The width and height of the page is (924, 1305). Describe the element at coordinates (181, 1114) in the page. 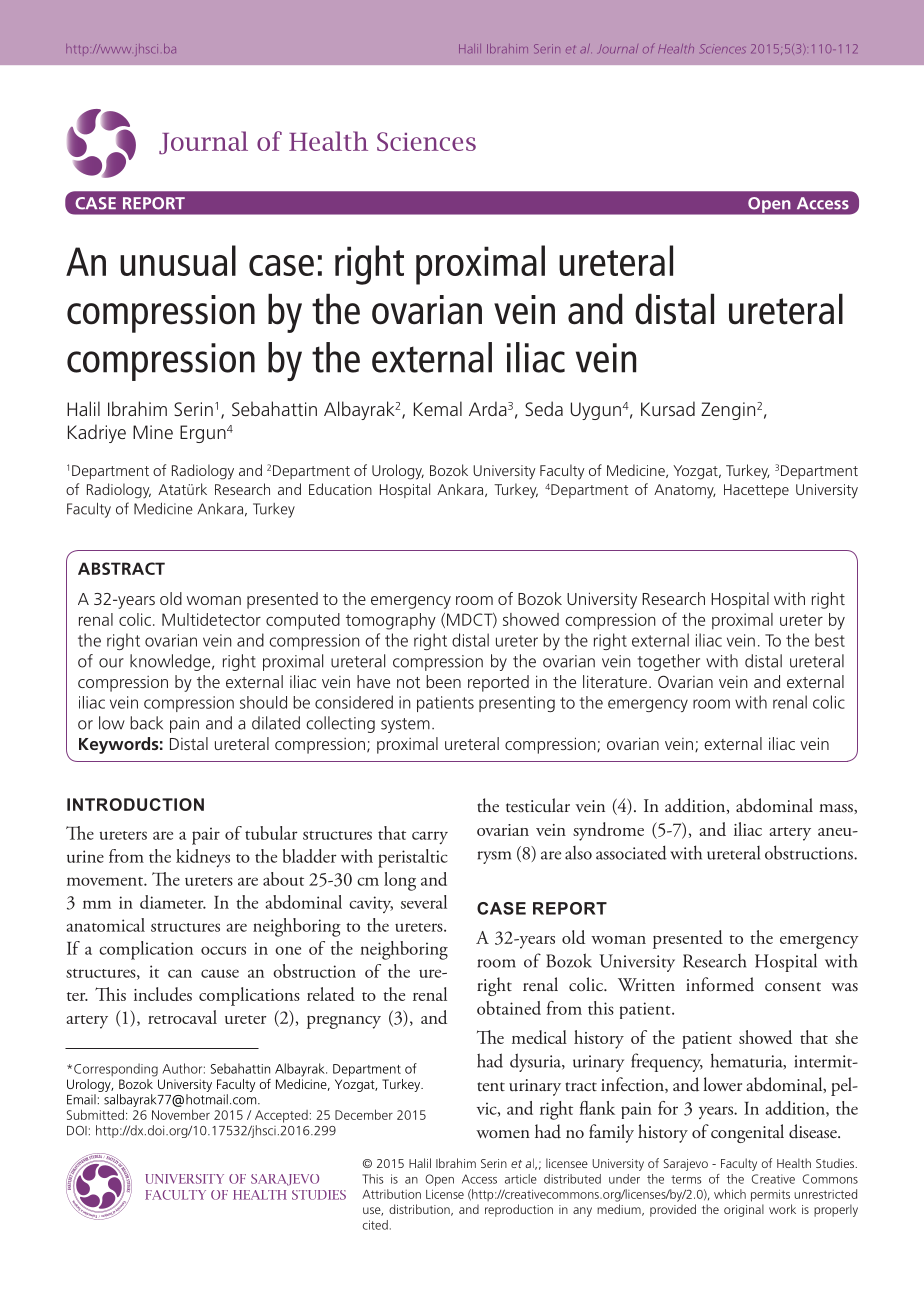

I see `November` at that location.
